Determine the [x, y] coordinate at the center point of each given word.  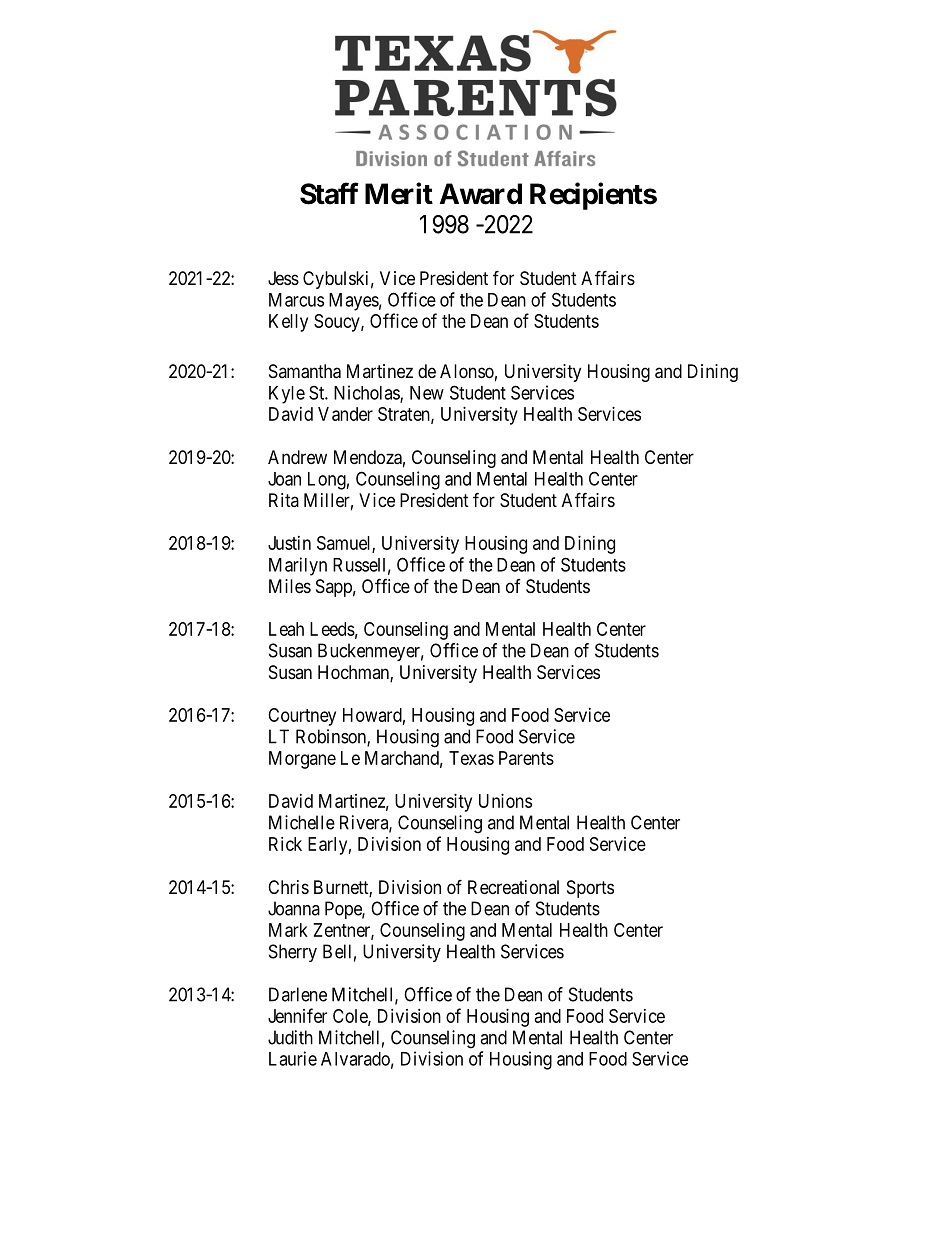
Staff [329, 193]
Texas [471, 758]
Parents [526, 758]
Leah [286, 629]
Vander [345, 414]
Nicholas [367, 393]
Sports [590, 889]
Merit [399, 193]
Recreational [513, 887]
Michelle [302, 822]
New [427, 393]
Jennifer [297, 1015]
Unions [505, 801]
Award [481, 194]
